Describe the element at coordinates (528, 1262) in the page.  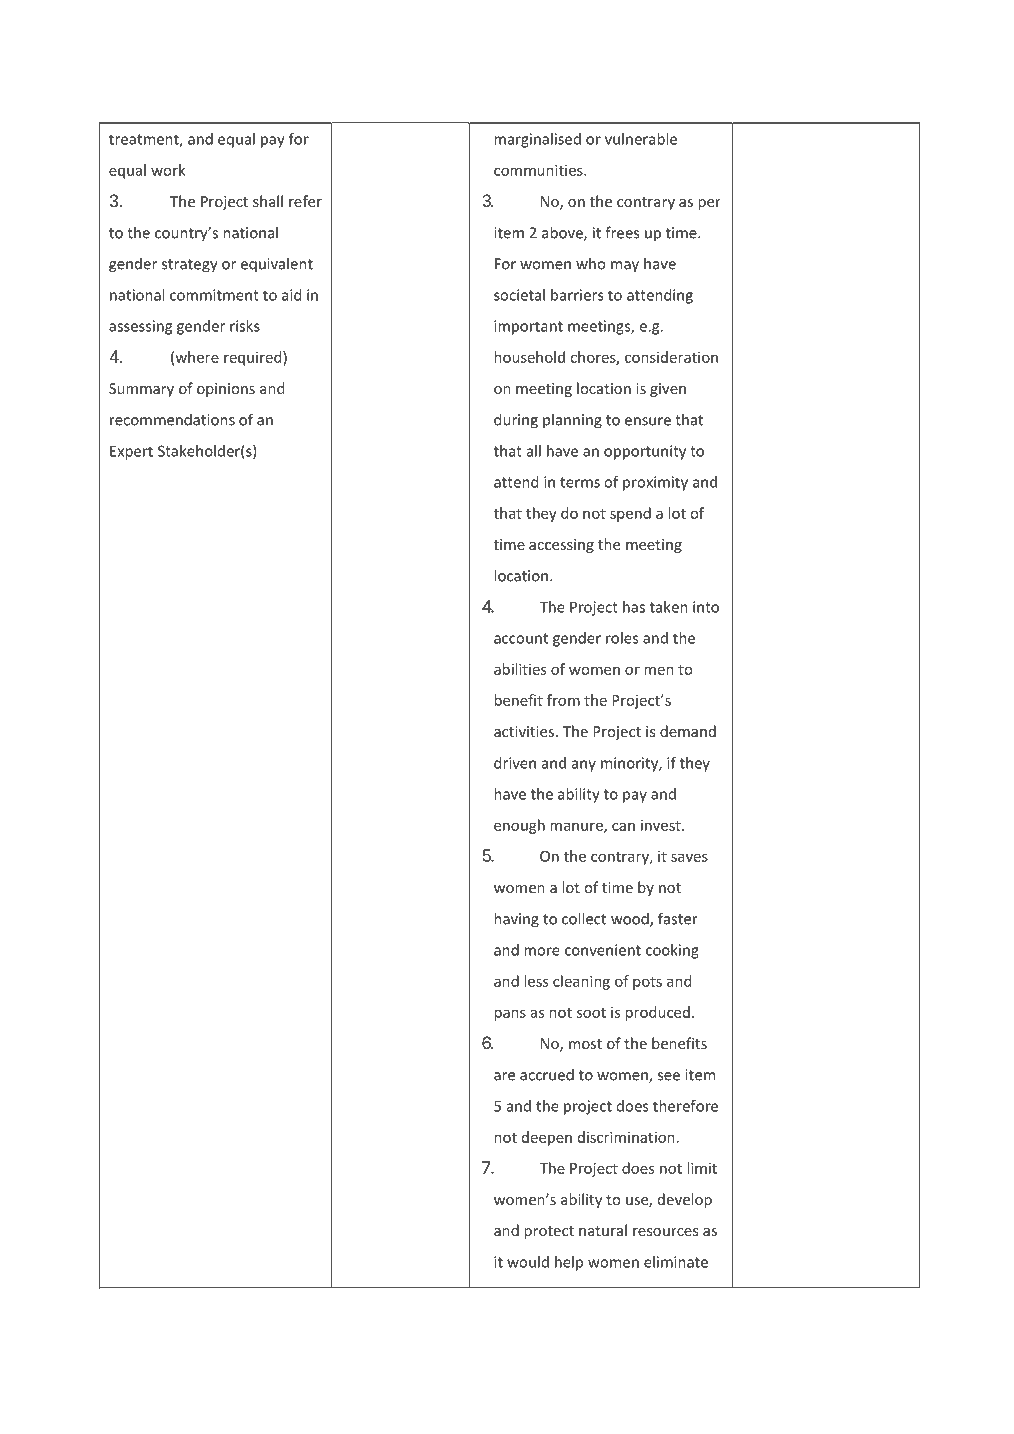
I see `would` at that location.
